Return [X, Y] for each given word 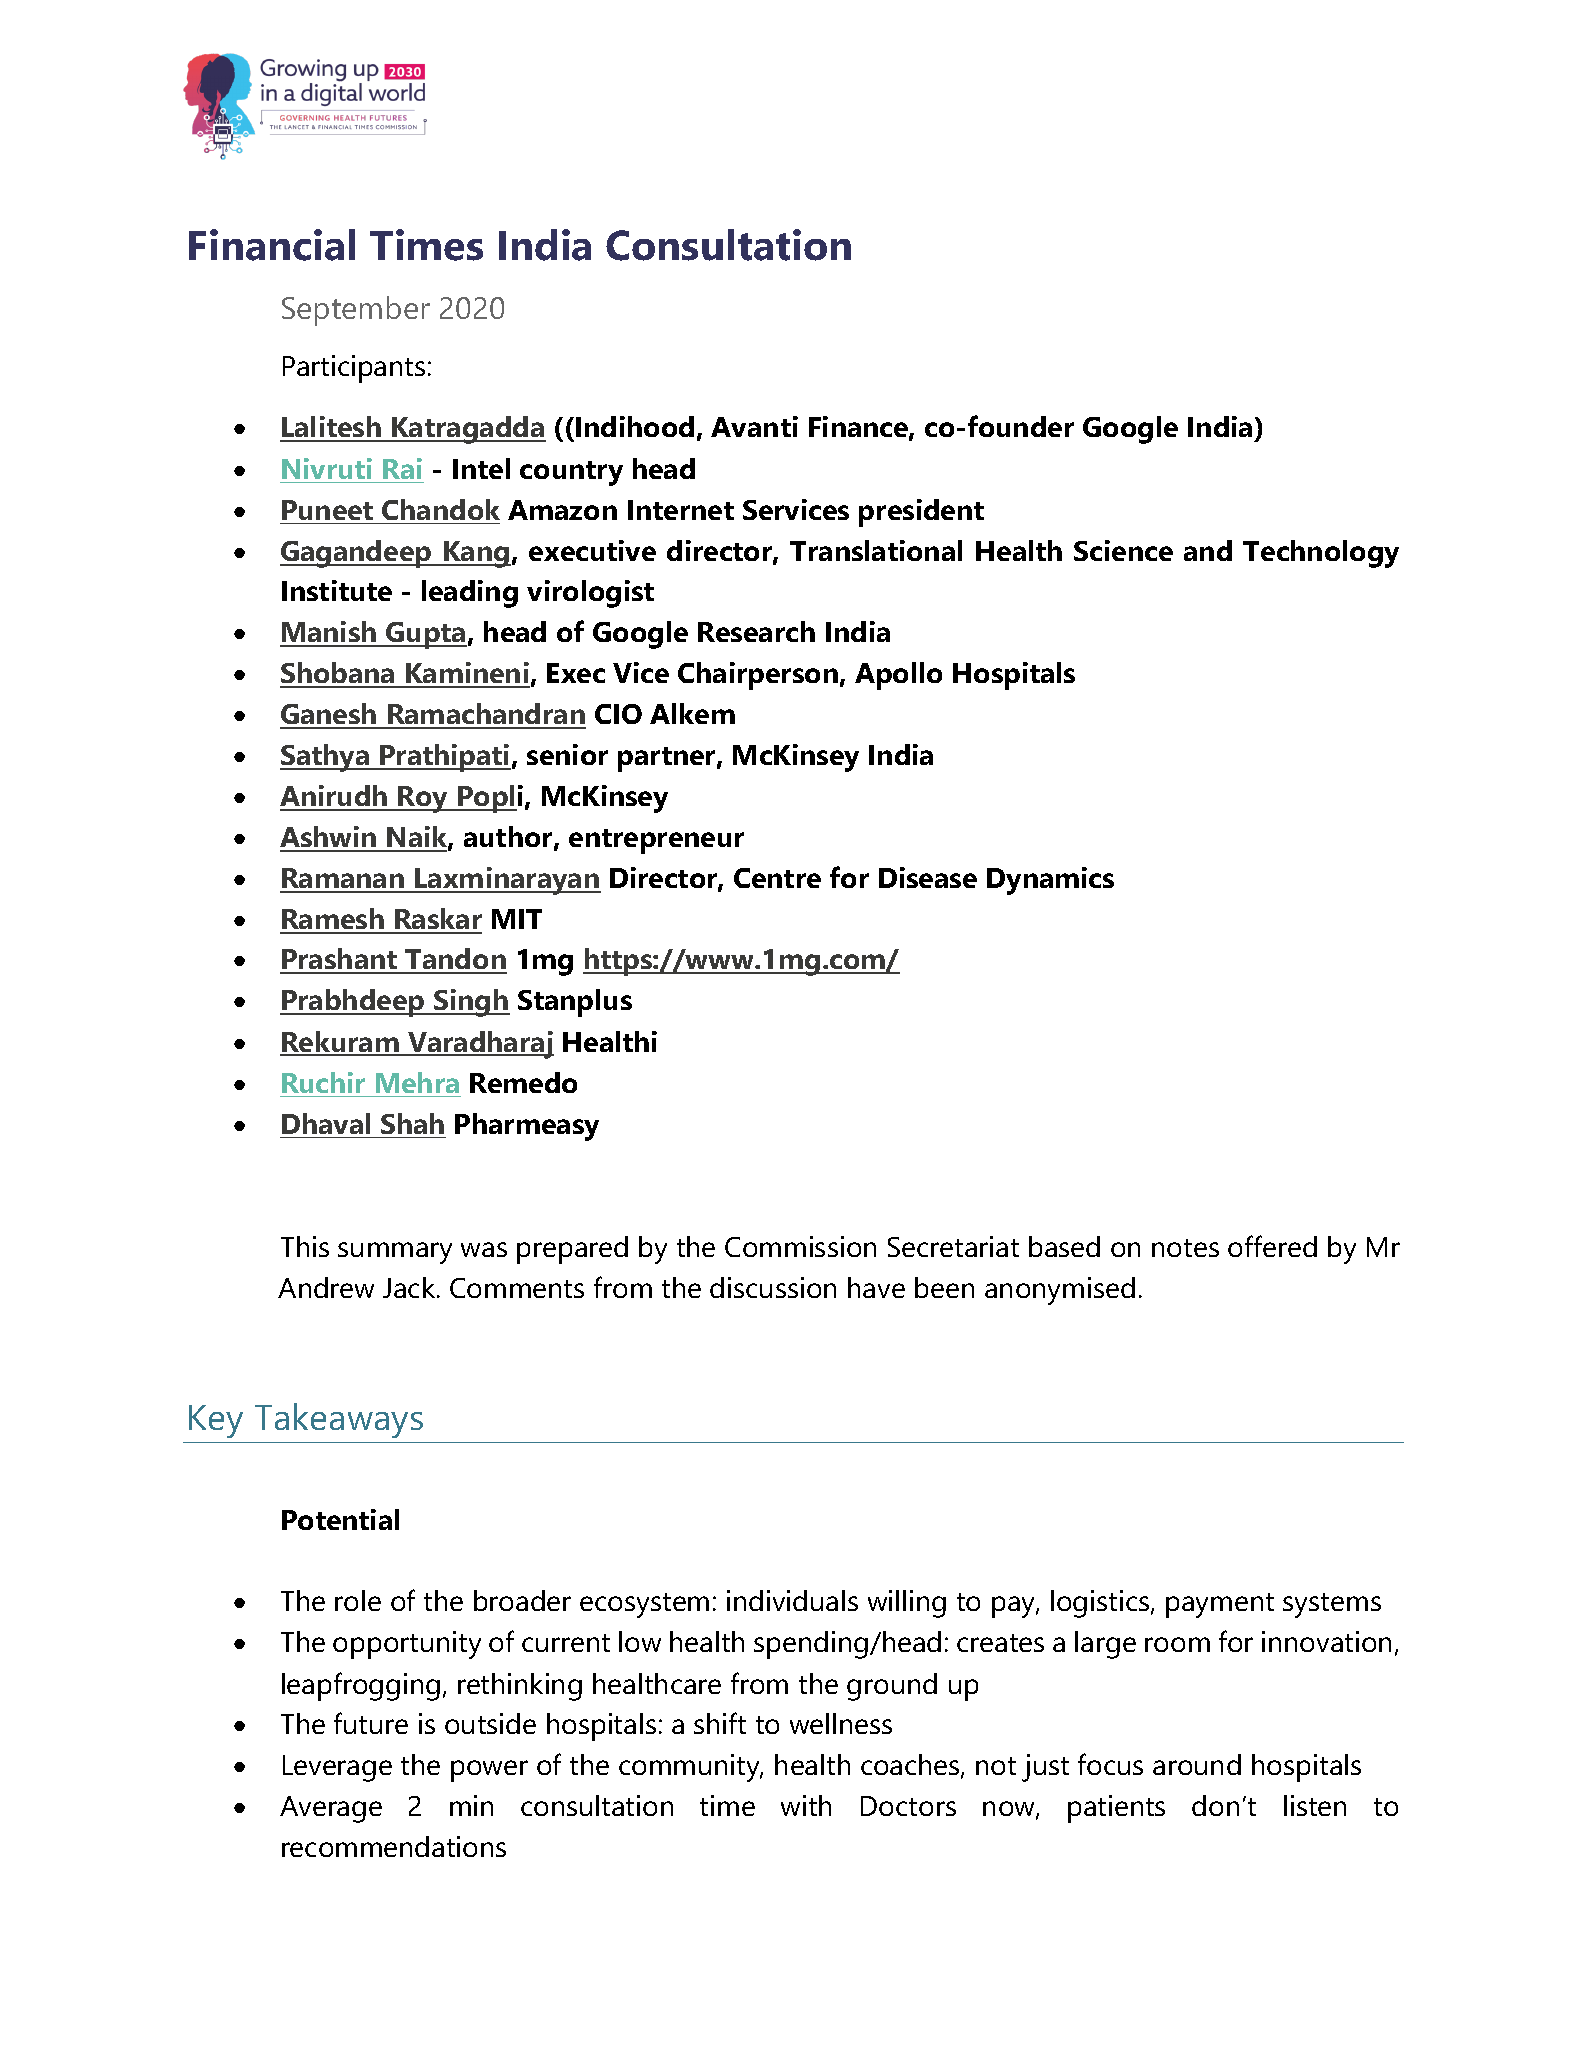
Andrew [326, 1287]
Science [1123, 550]
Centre [777, 878]
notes [1185, 1248]
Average [331, 1809]
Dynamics [1050, 881]
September [356, 311]
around [1197, 1764]
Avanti [754, 426]
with [806, 1805]
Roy [424, 799]
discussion [773, 1287]
